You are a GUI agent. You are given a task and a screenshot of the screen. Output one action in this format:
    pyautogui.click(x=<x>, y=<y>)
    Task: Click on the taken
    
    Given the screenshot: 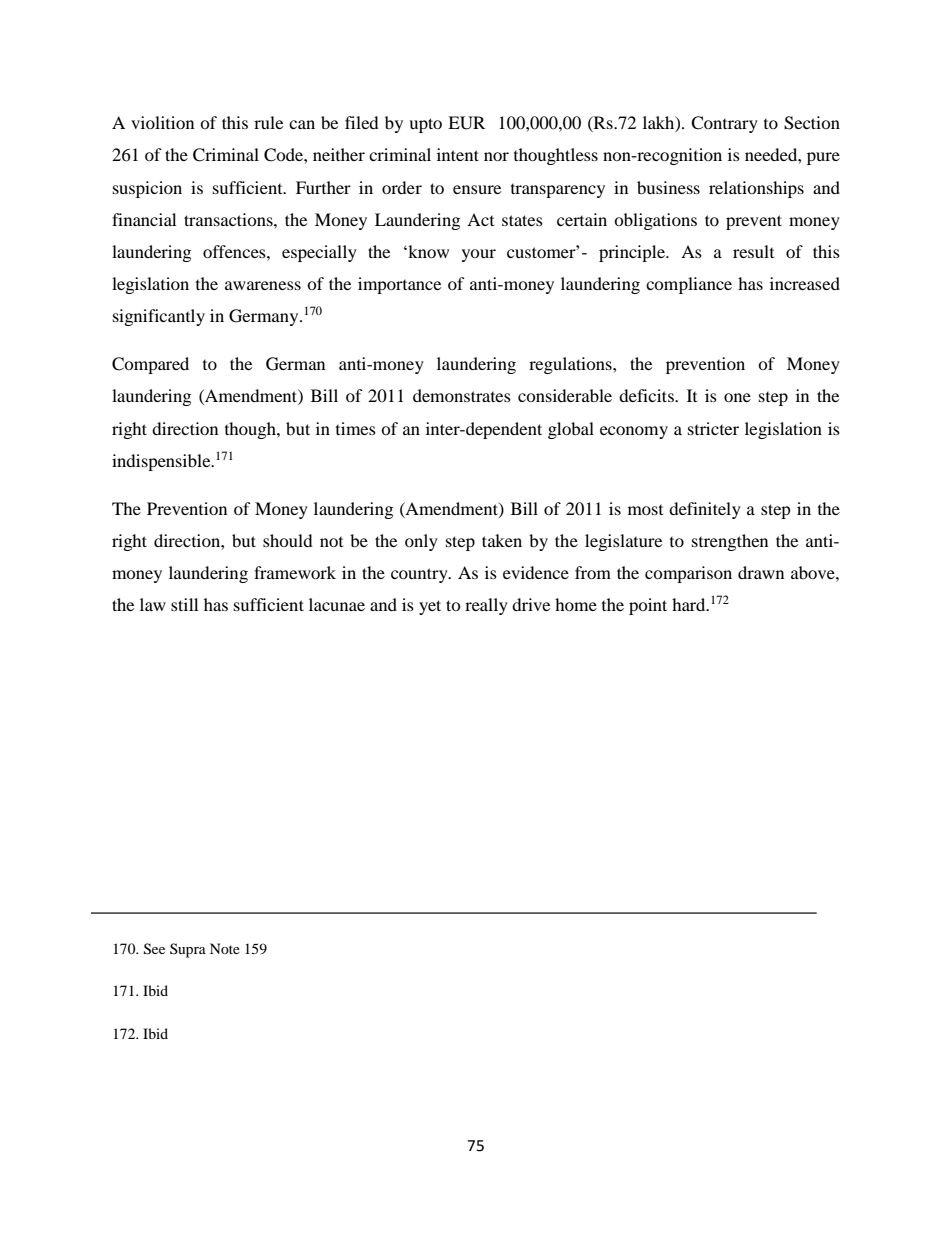 What is the action you would take?
    pyautogui.click(x=502, y=540)
